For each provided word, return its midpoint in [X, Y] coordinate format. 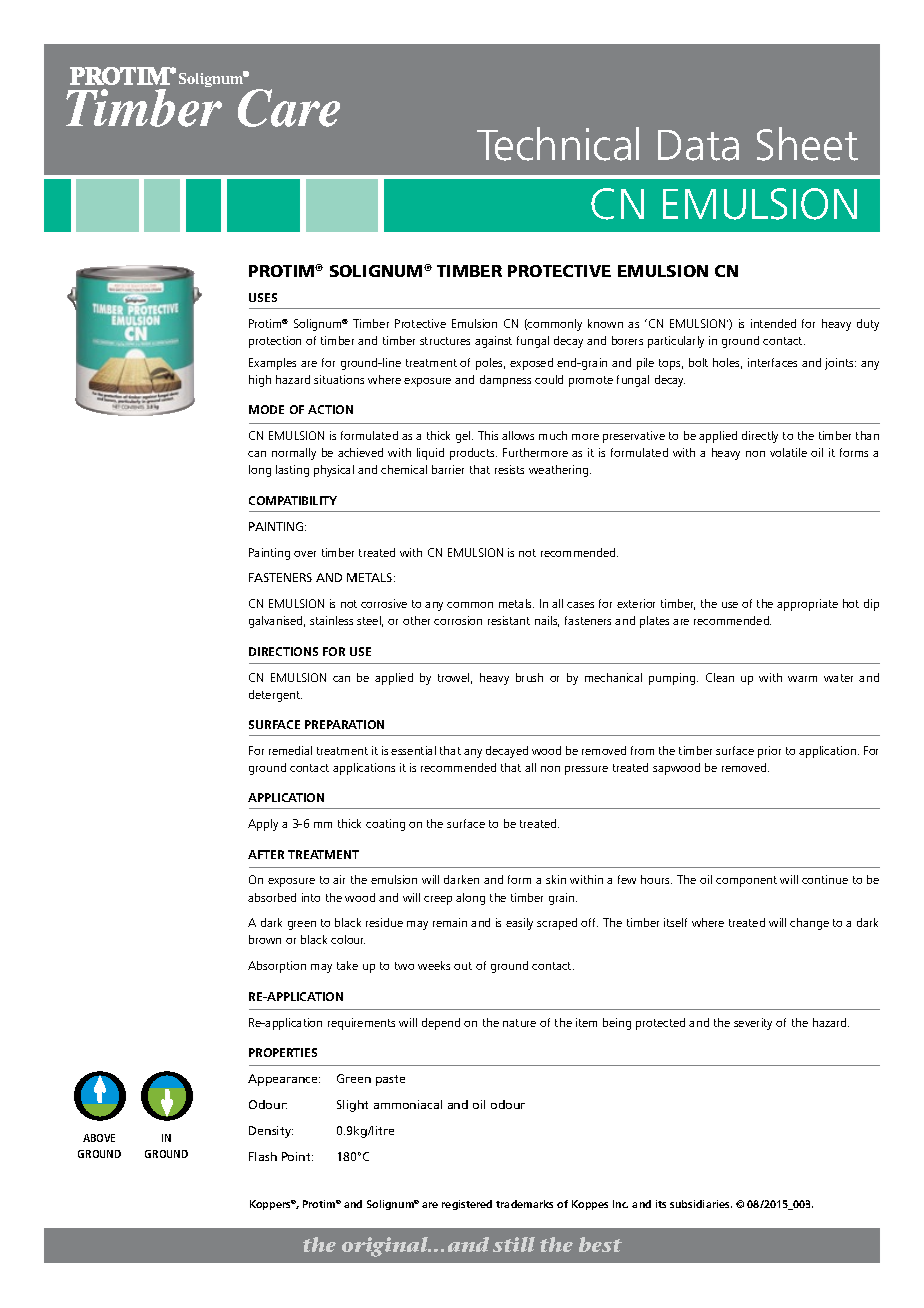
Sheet [807, 144]
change [809, 924]
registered [467, 1205]
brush [529, 677]
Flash [263, 1156]
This [488, 435]
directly [760, 437]
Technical [558, 144]
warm [802, 679]
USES [263, 297]
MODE [266, 409]
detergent [275, 696]
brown [265, 939]
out [463, 966]
